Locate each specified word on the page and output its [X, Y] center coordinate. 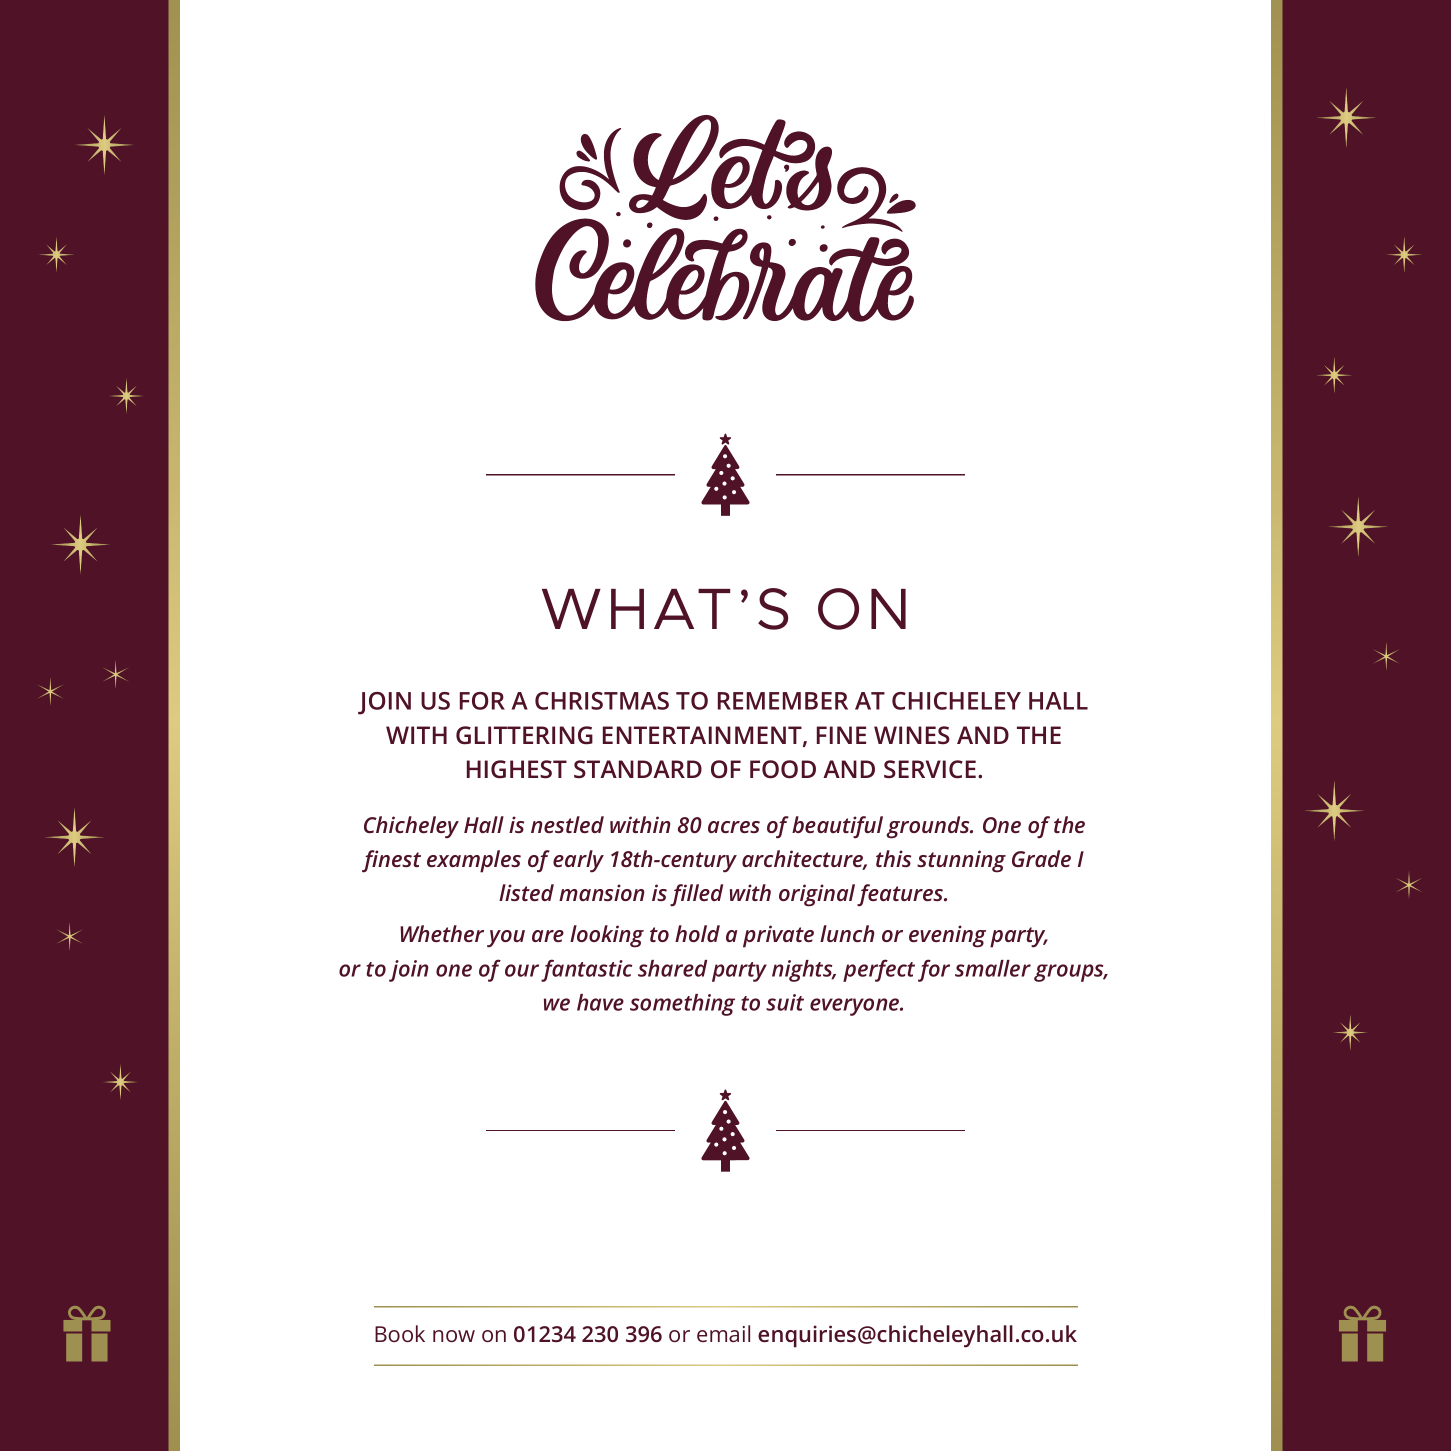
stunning [961, 861]
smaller [993, 968]
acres [734, 827]
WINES [912, 735]
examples [474, 861]
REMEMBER [783, 701]
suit [785, 1002]
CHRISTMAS [602, 701]
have [600, 1002]
